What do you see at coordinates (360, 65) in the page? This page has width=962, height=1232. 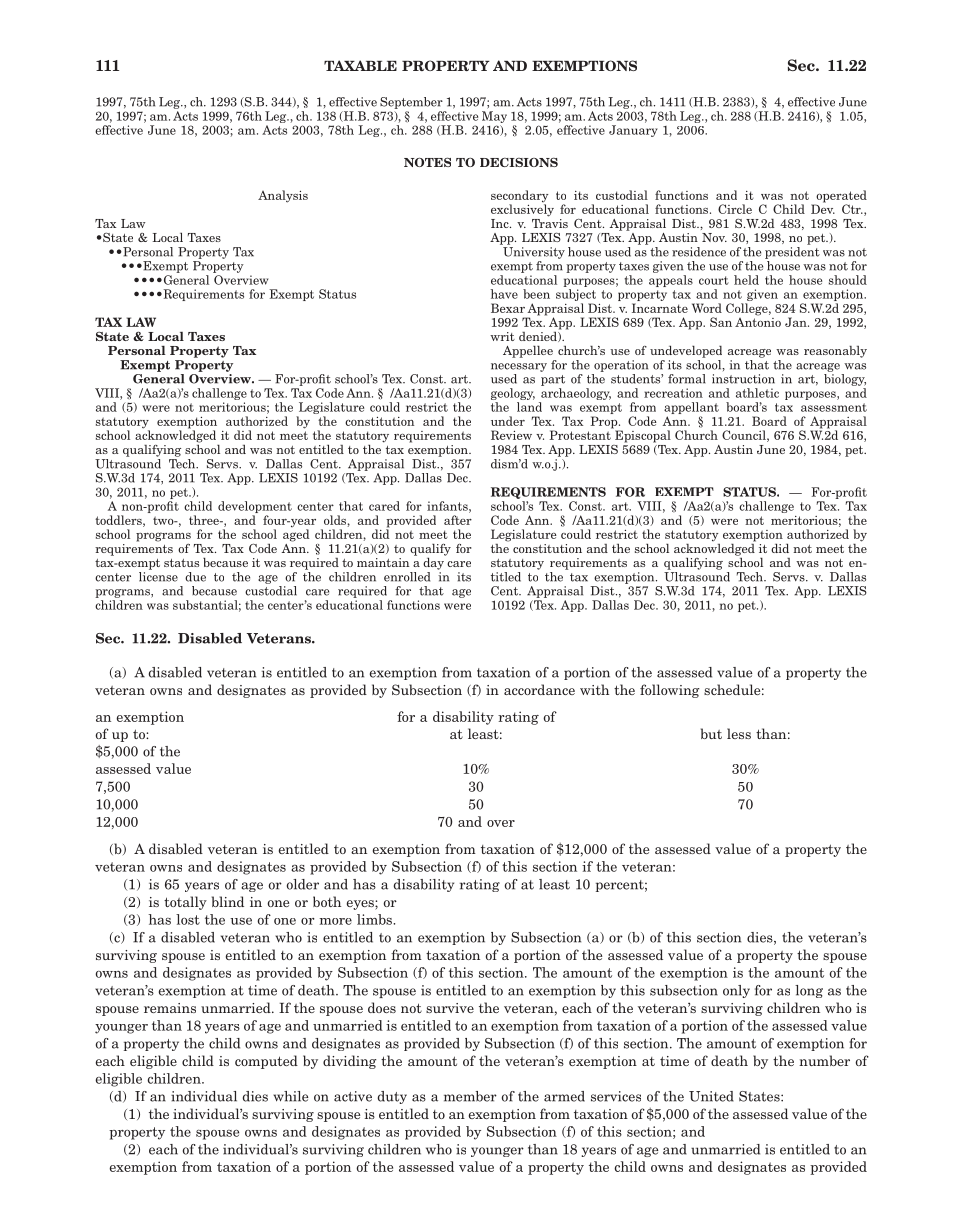 I see `TAXABLE` at bounding box center [360, 65].
